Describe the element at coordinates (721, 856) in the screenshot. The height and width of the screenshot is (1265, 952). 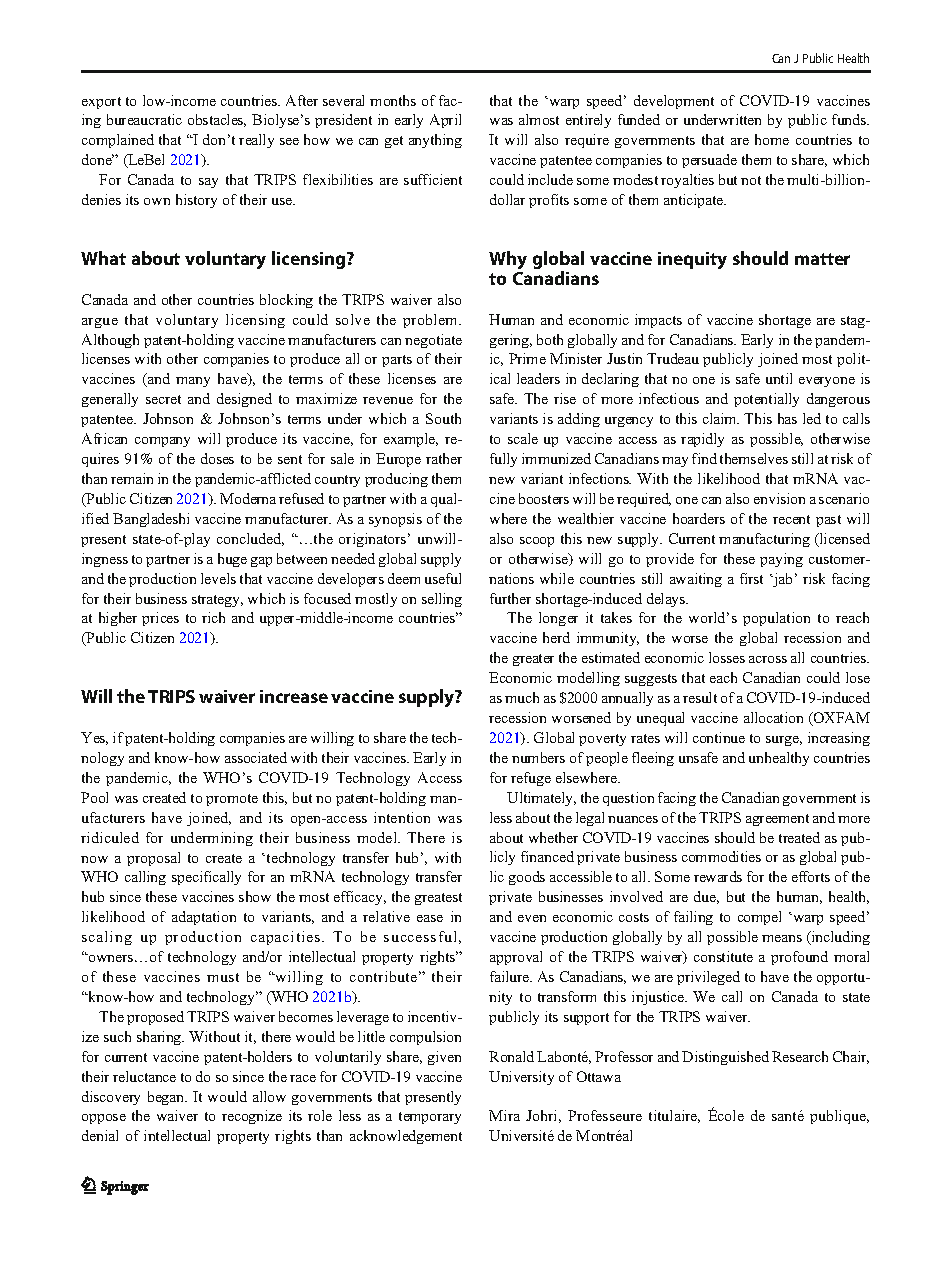
I see `commodities` at that location.
